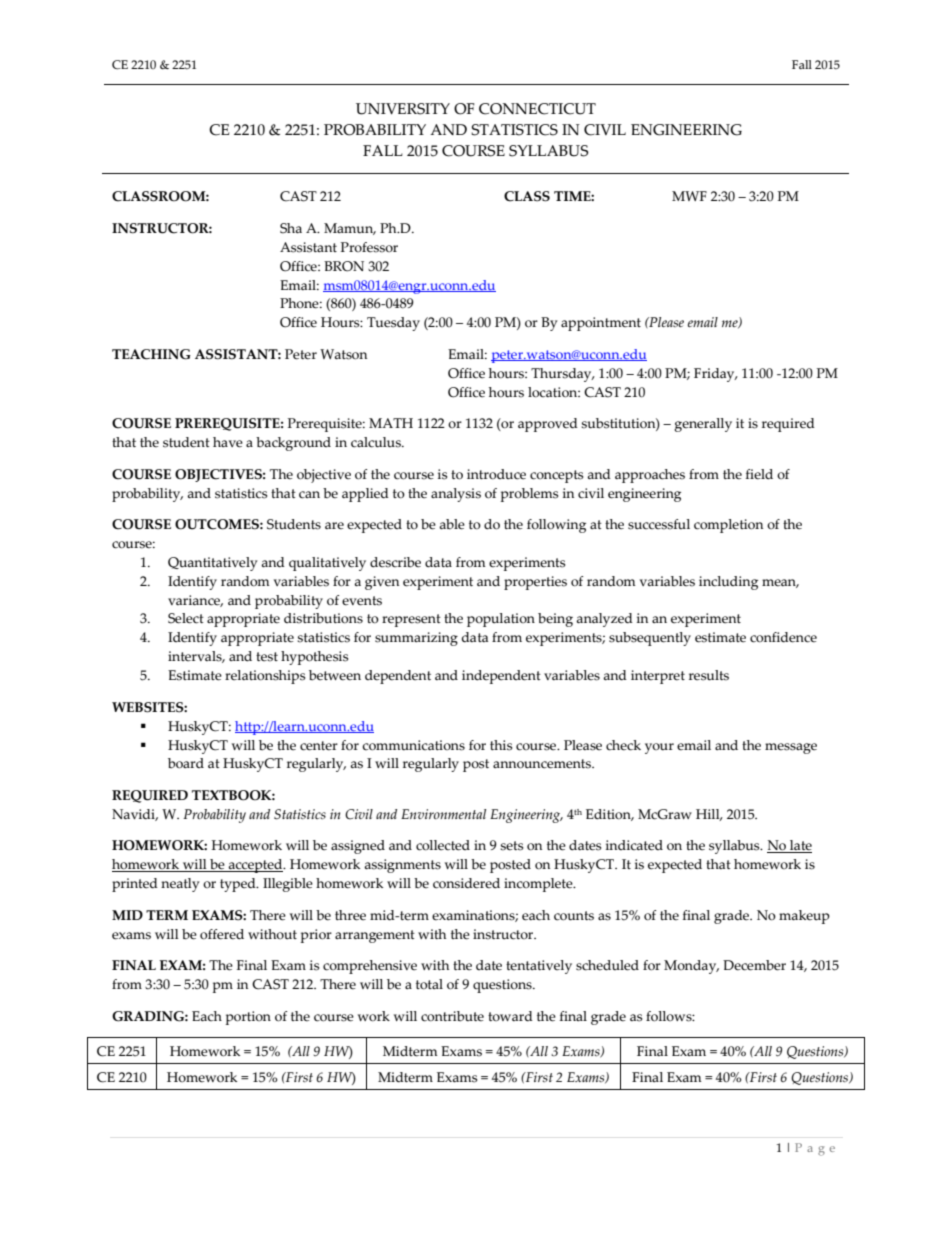 The height and width of the screenshot is (1233, 952). Describe the element at coordinates (255, 866) in the screenshot. I see `accepted` at that location.
